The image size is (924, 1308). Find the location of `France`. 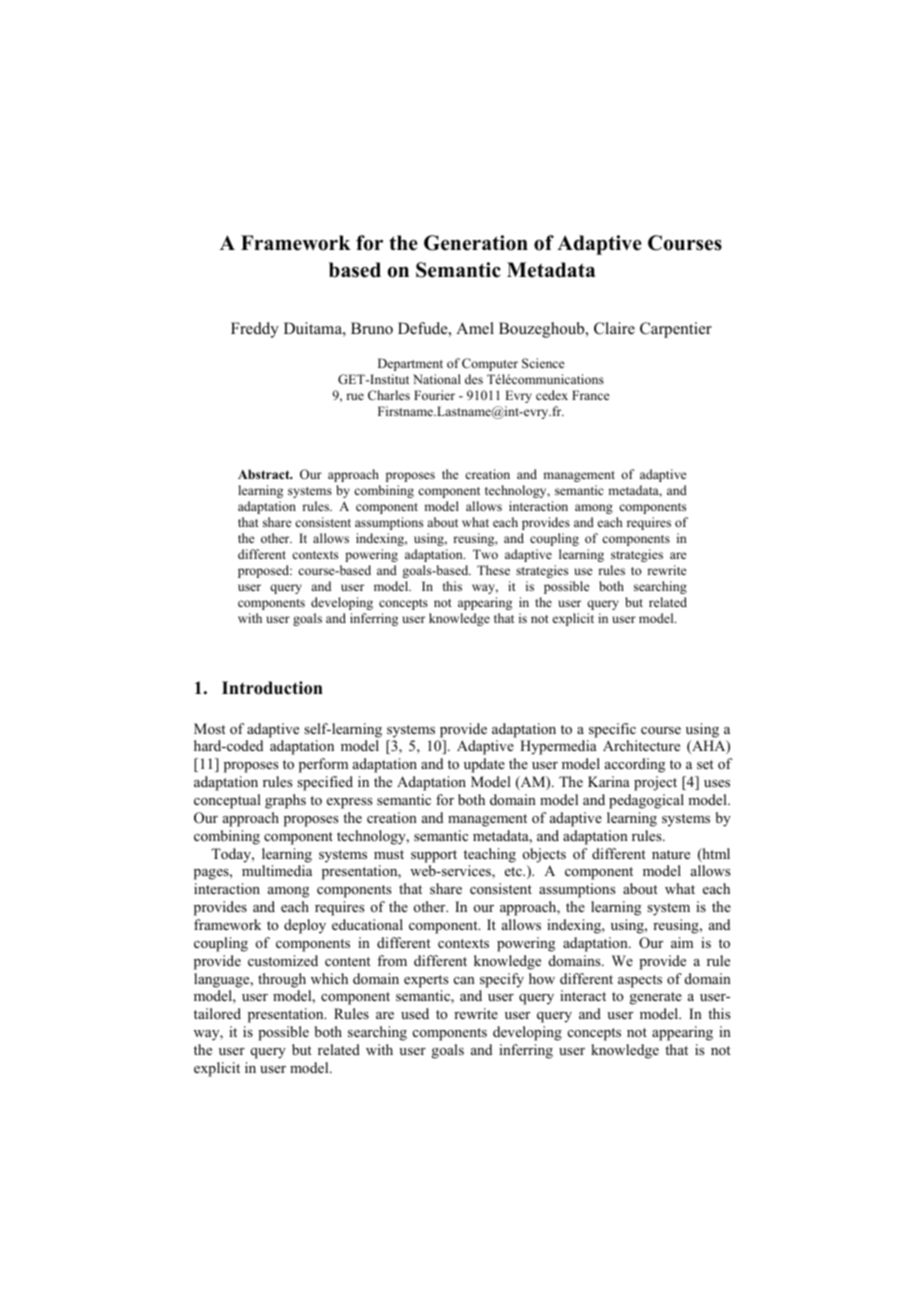

France is located at coordinates (591, 395).
